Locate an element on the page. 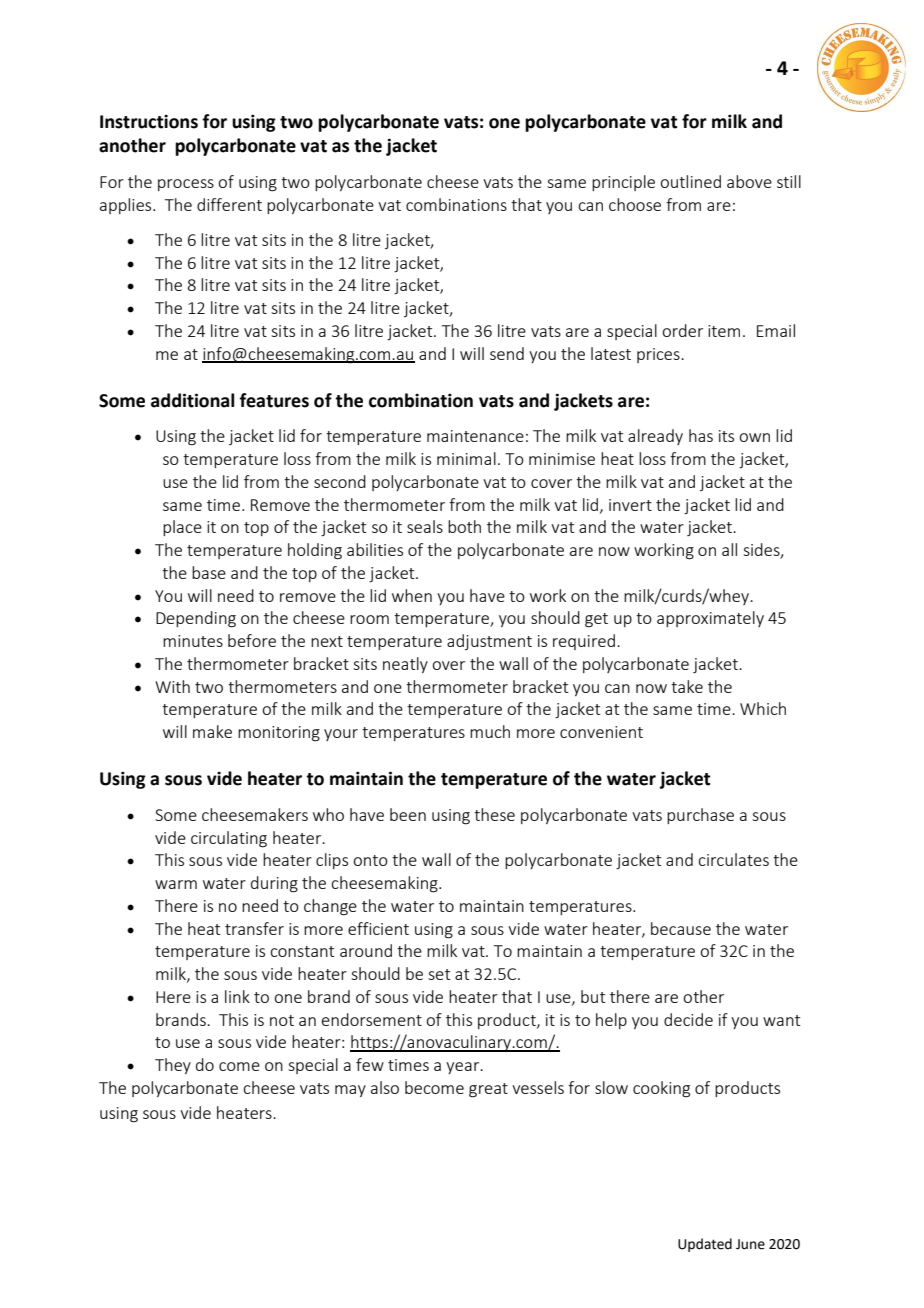 This document has width=924, height=1308. great is located at coordinates (488, 1090).
